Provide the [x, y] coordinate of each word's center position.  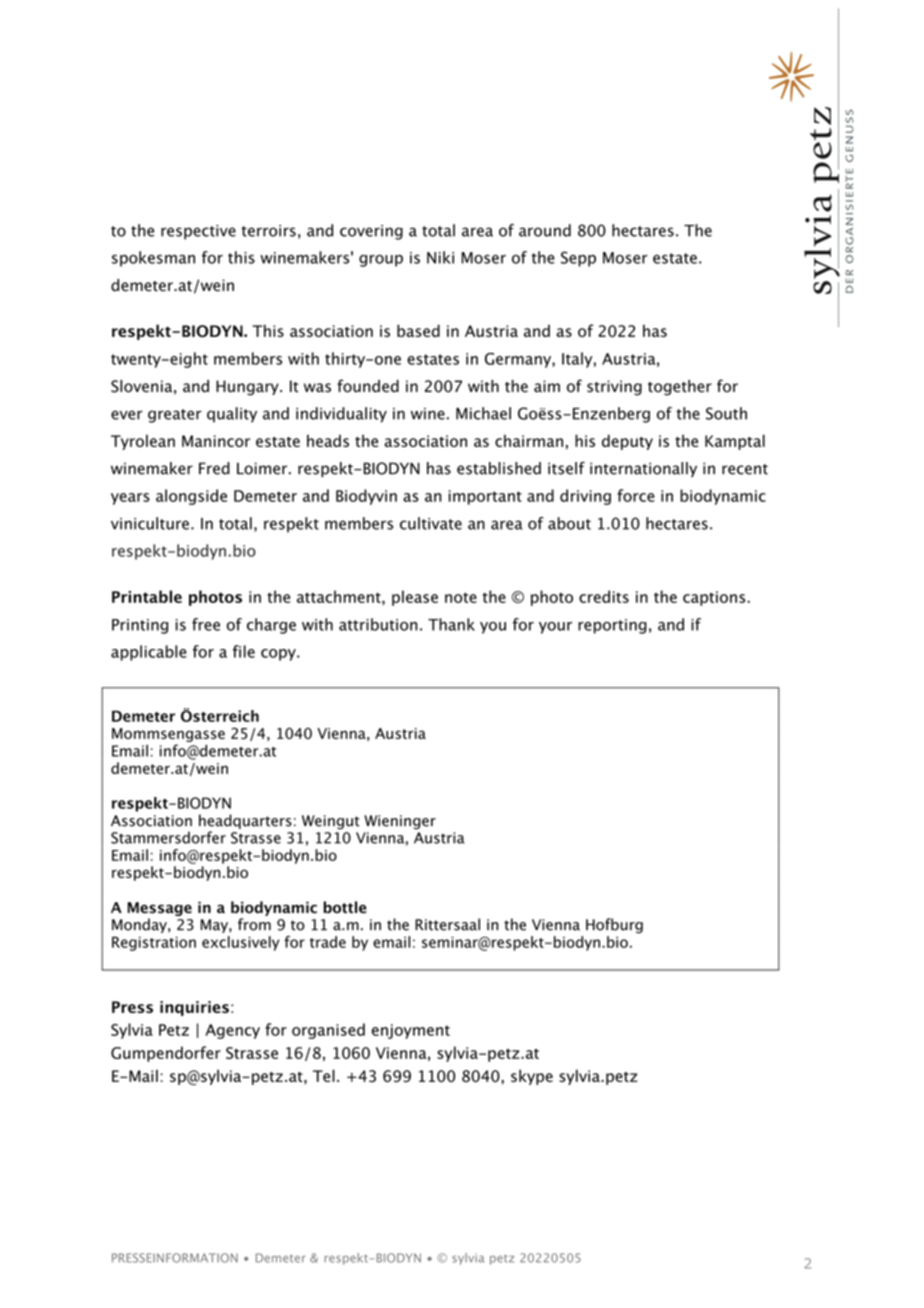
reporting [612, 626]
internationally [643, 469]
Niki [440, 257]
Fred [214, 468]
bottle [345, 907]
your [555, 628]
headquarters [245, 821]
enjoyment [411, 1031]
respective [198, 232]
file [244, 651]
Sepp [578, 259]
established [499, 468]
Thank [451, 624]
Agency [232, 1031]
